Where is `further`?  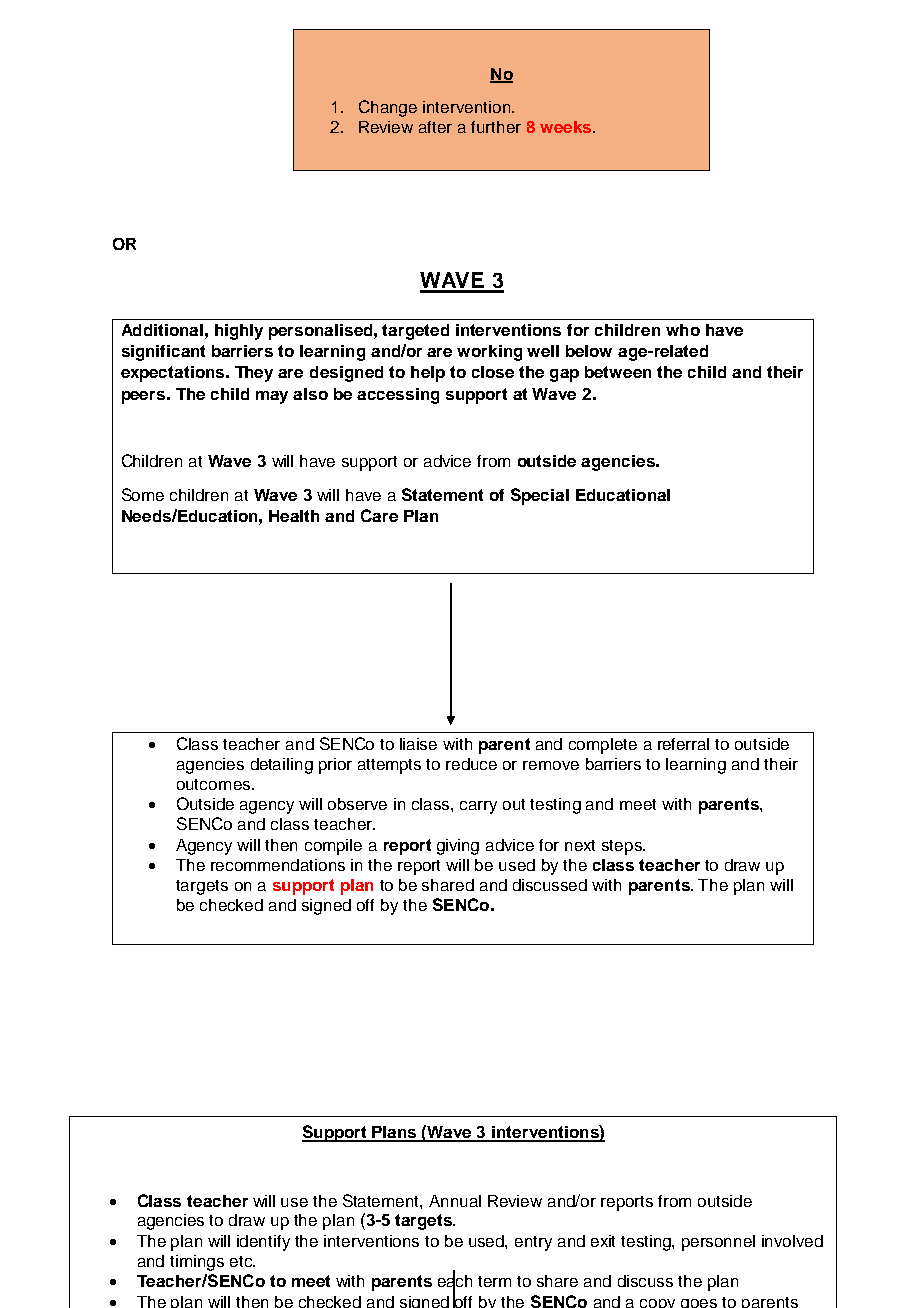
further is located at coordinates (496, 127).
